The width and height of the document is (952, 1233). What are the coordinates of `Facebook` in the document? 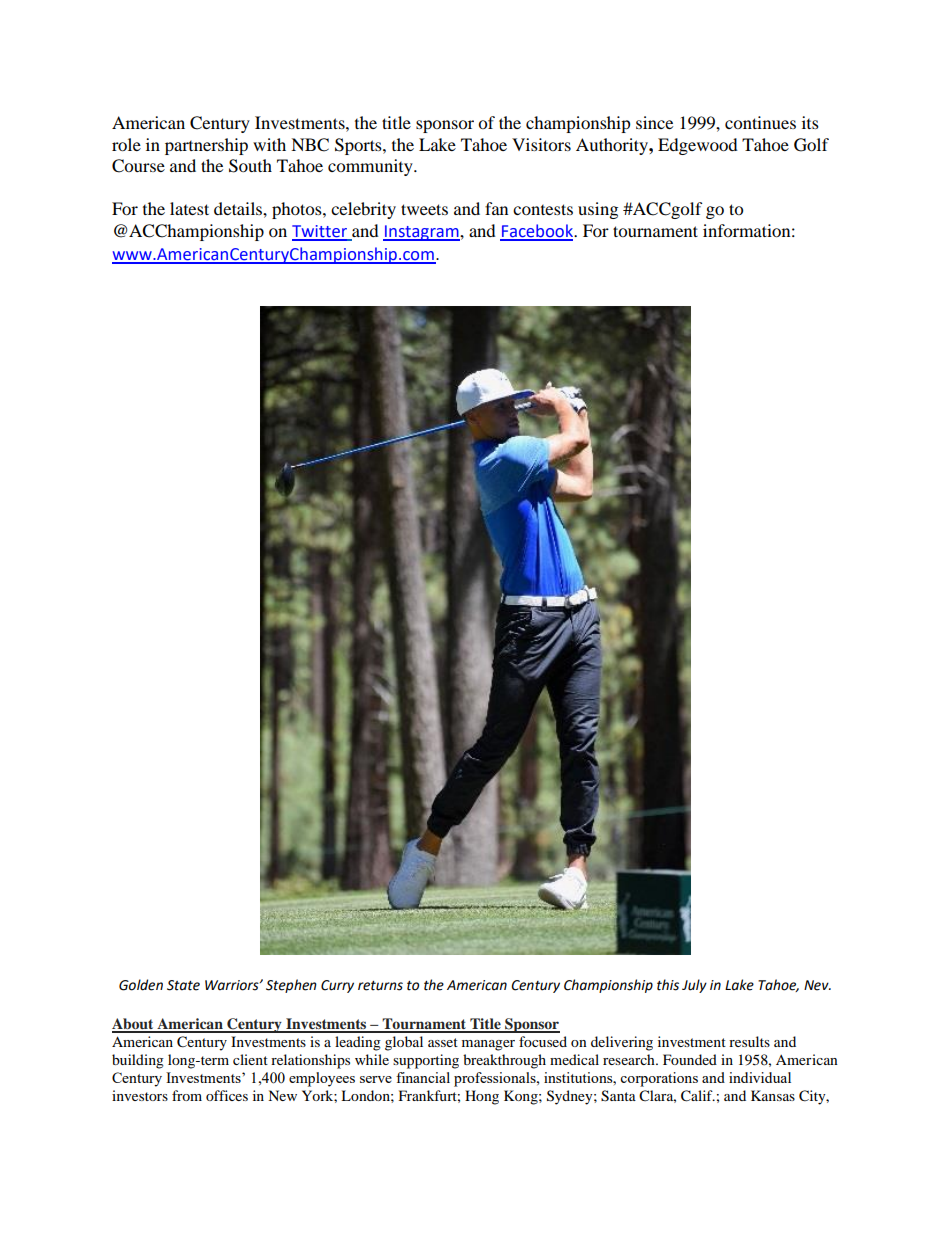 It's located at (538, 232).
